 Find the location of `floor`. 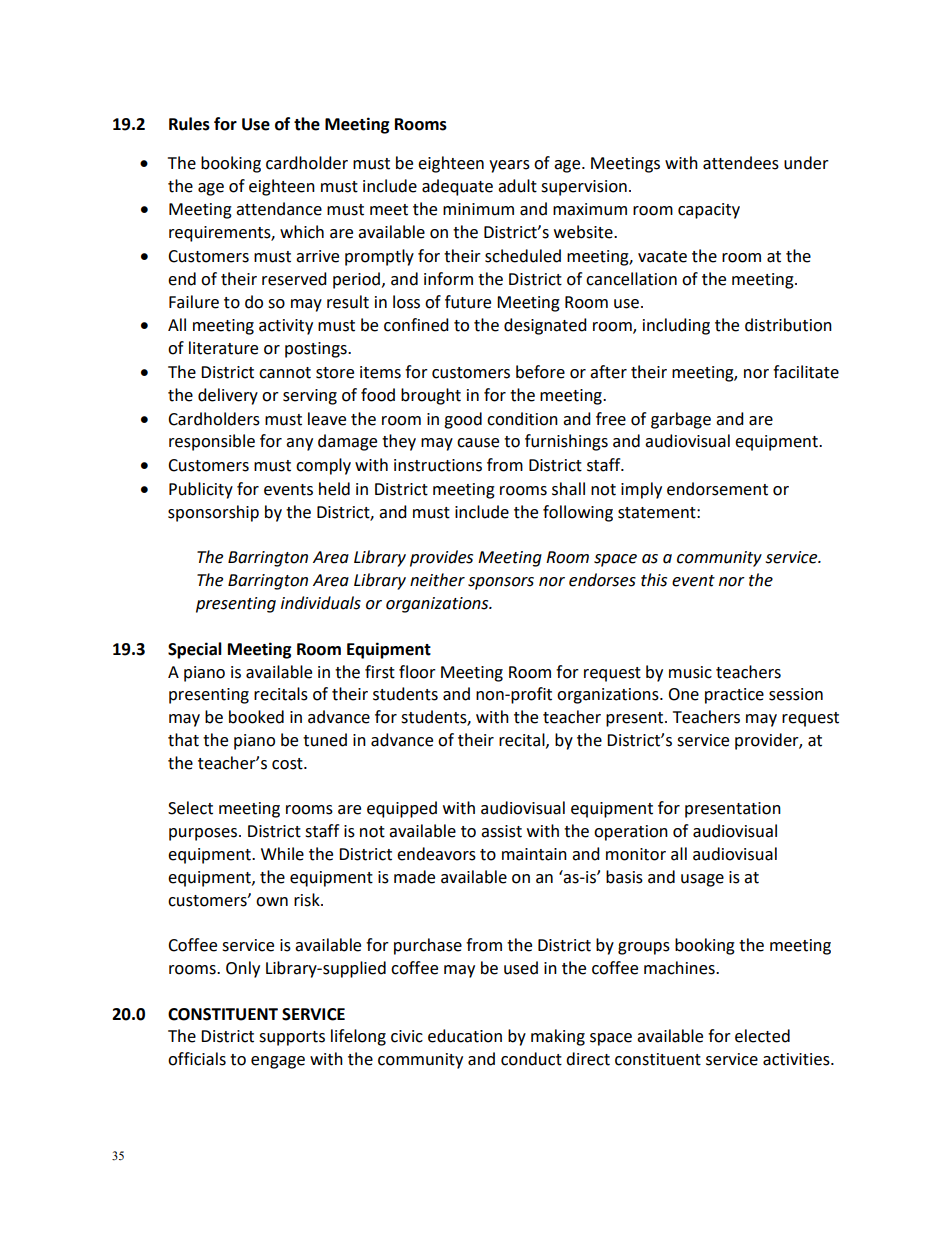

floor is located at coordinates (417, 672).
